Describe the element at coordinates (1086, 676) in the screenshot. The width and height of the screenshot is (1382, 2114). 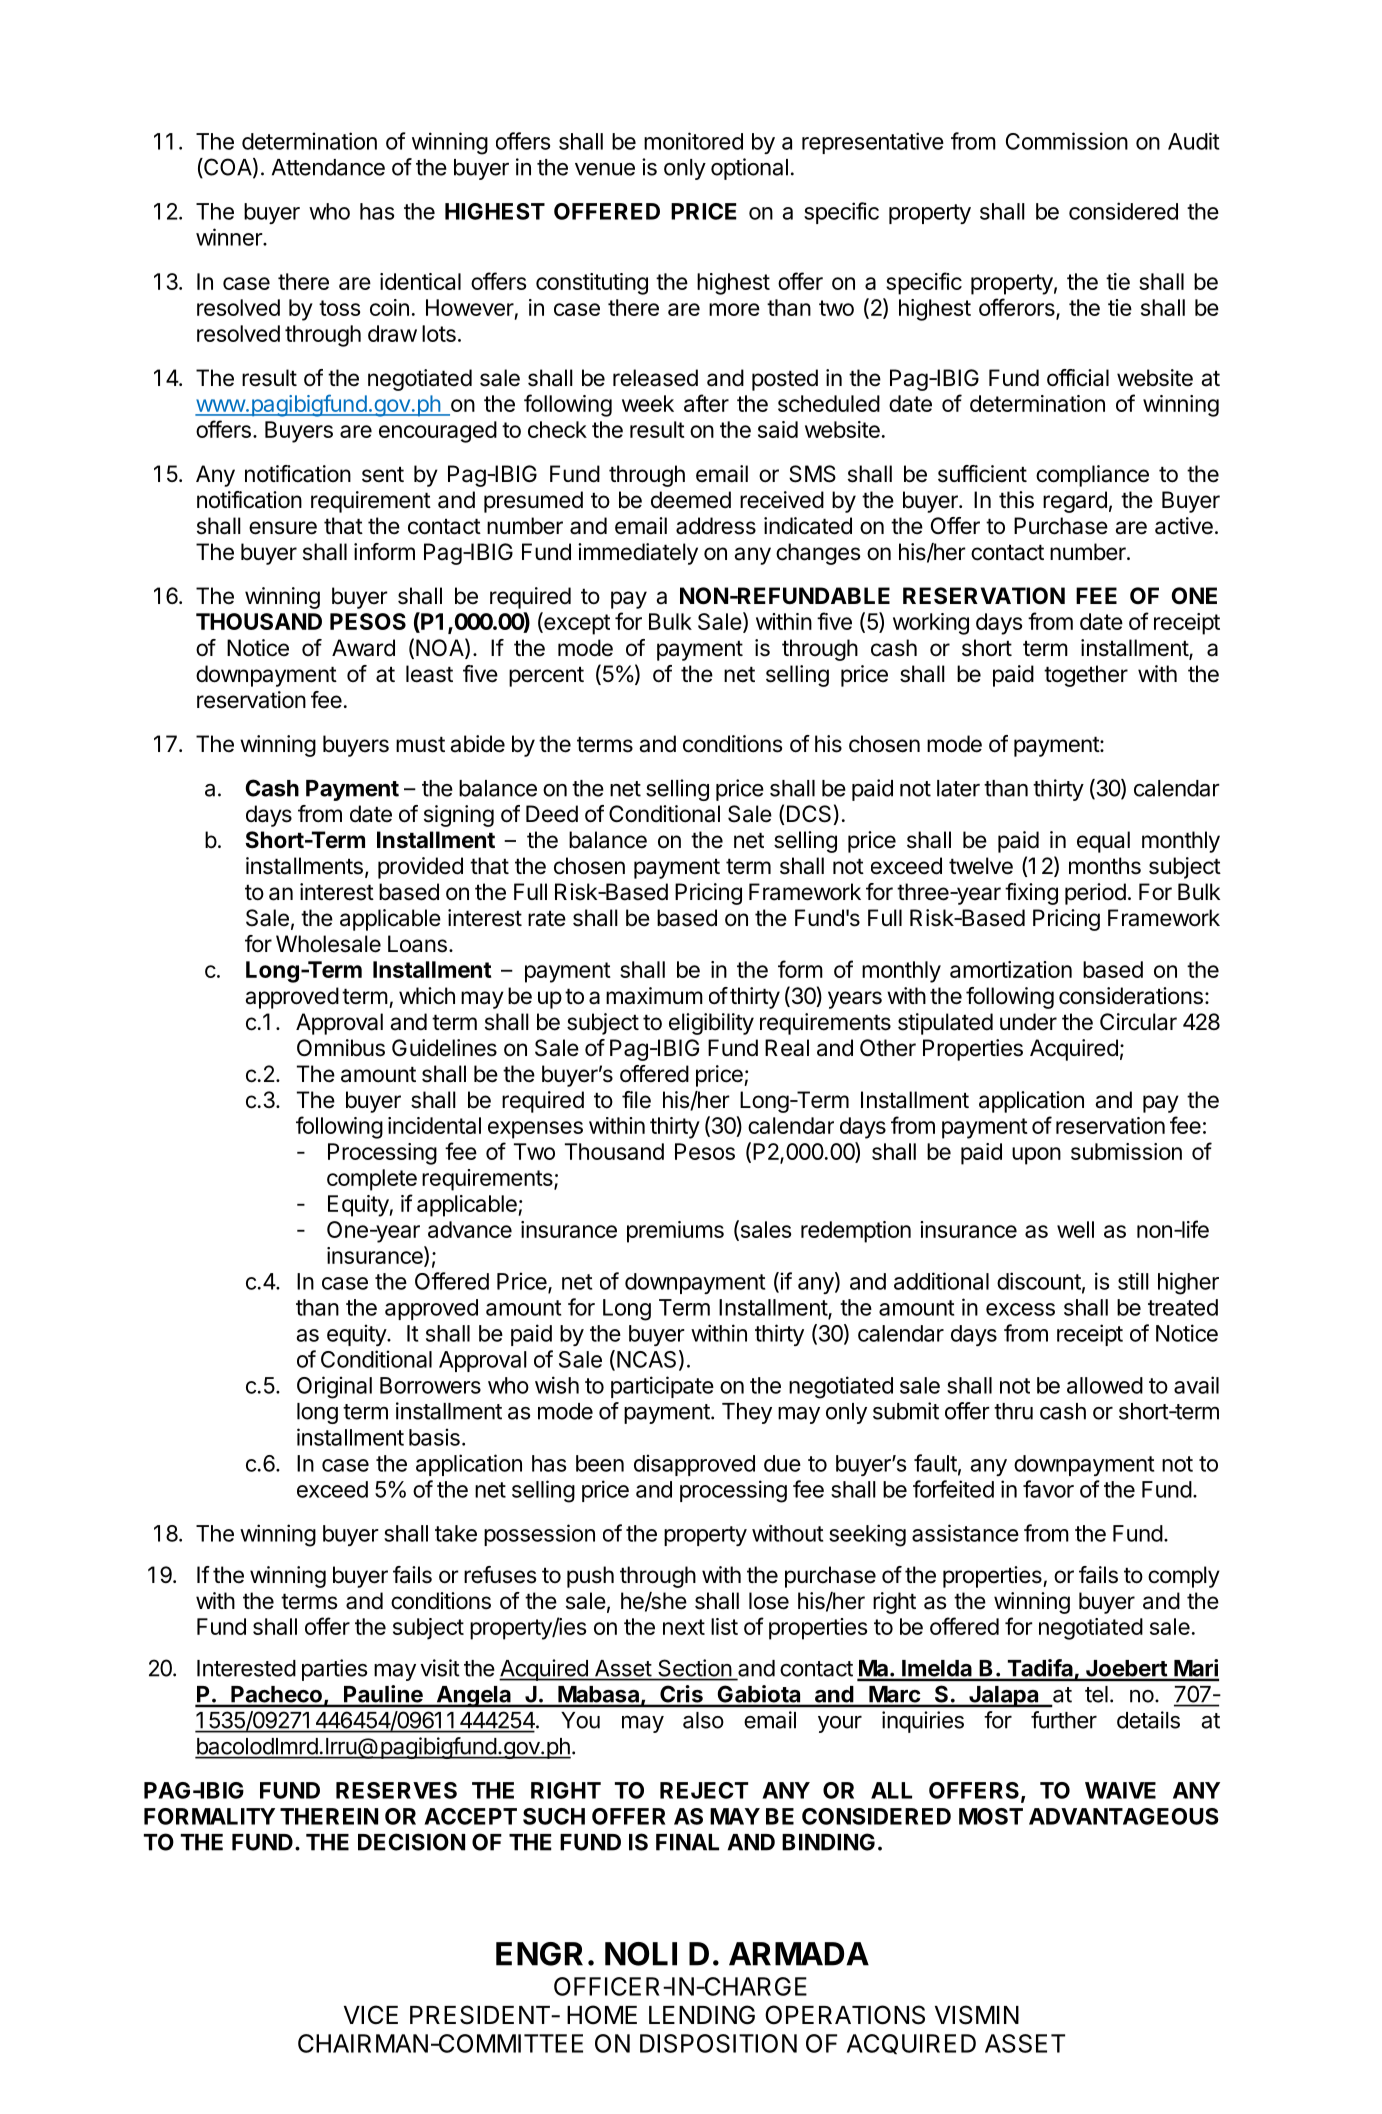
I see `together` at that location.
